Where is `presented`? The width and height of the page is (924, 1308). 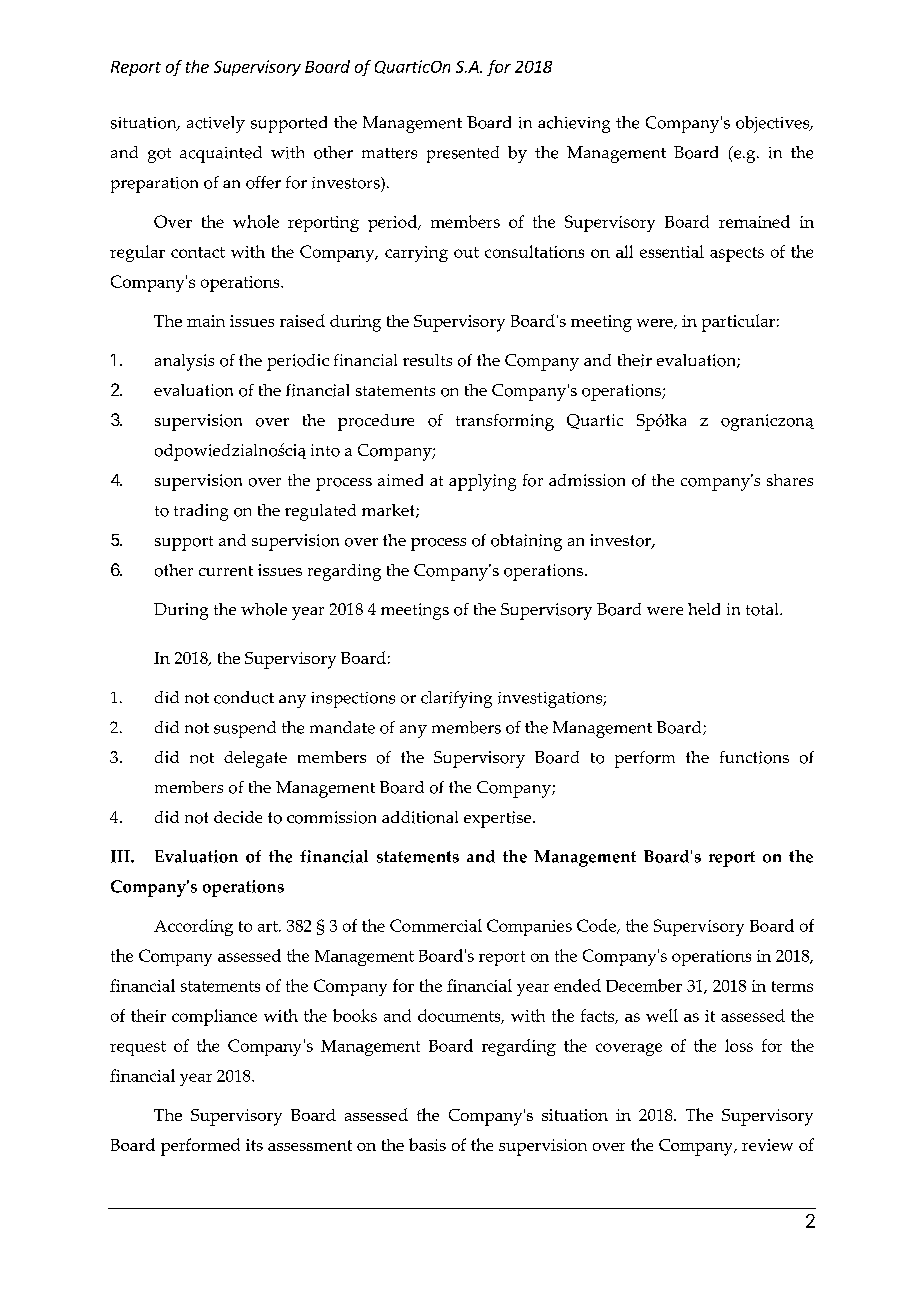
presented is located at coordinates (463, 154).
